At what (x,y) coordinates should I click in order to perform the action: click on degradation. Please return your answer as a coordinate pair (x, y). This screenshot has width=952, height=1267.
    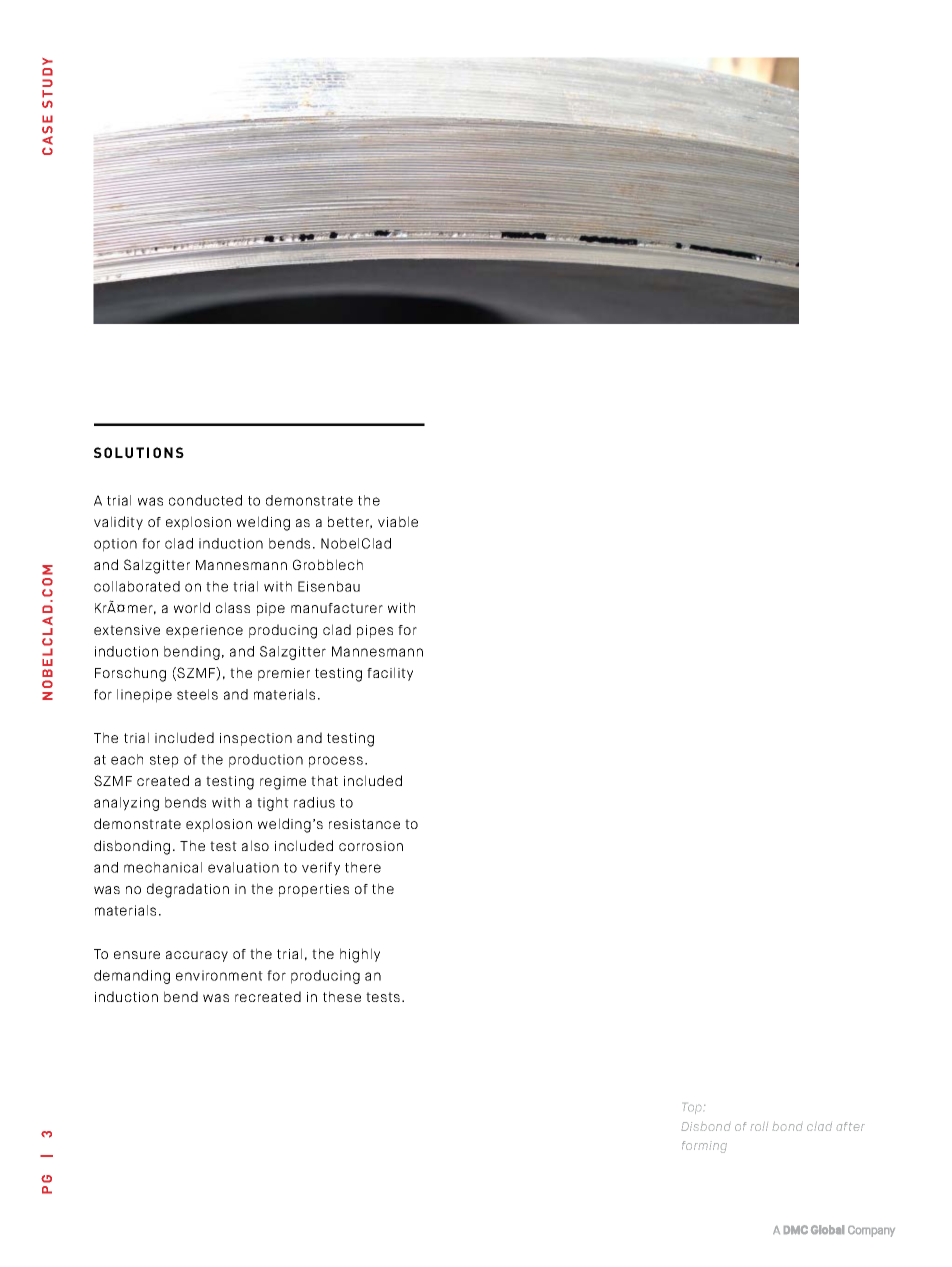
    Looking at the image, I should click on (188, 890).
